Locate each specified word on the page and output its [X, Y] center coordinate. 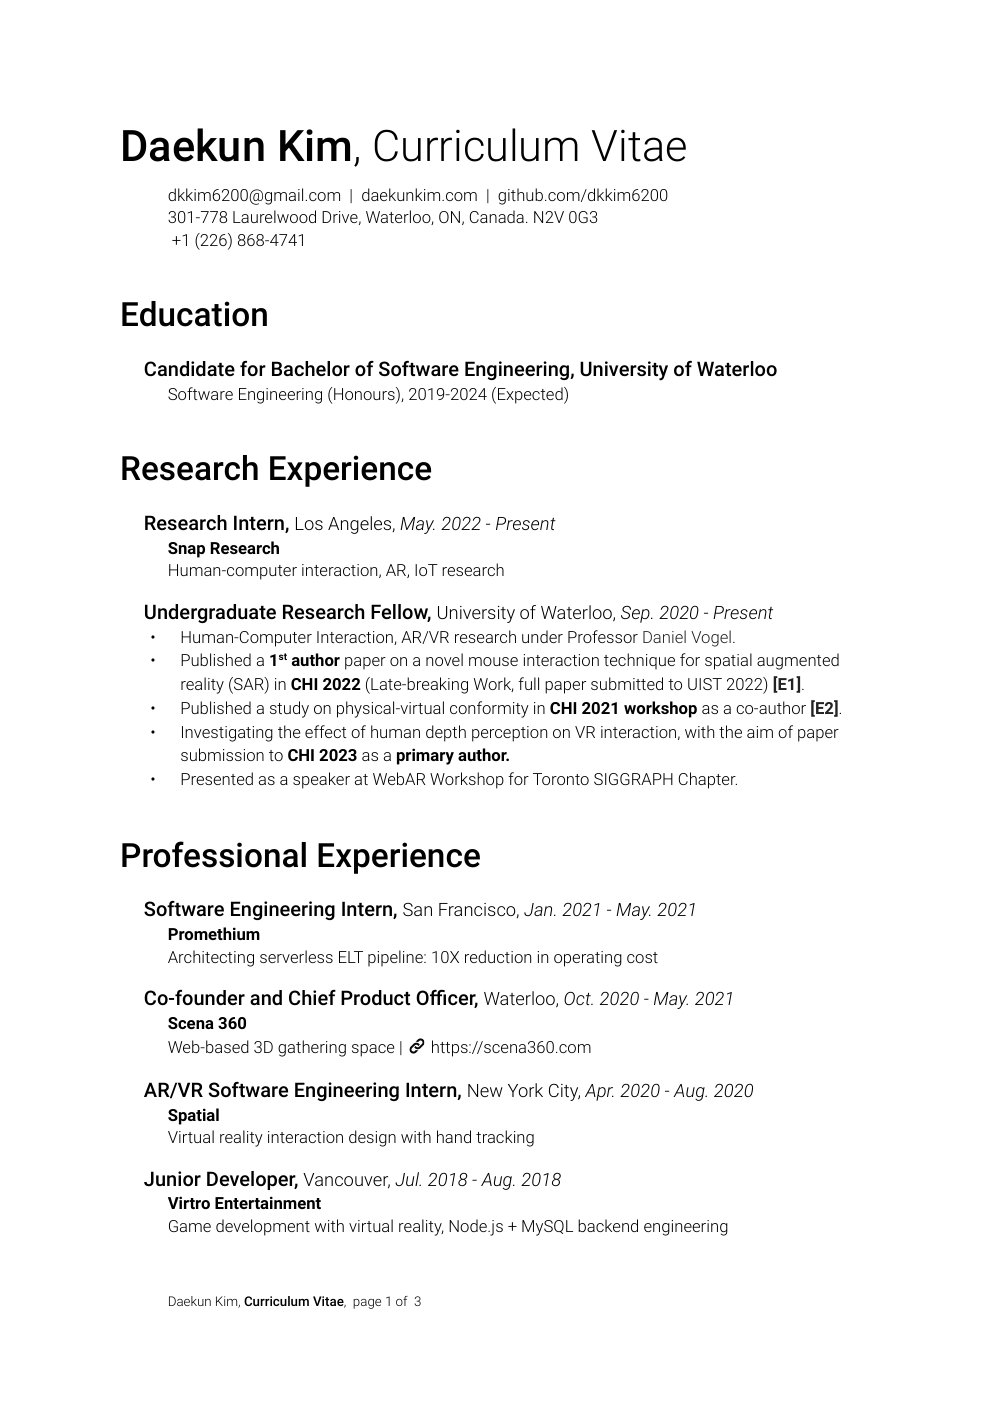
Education [194, 314]
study [289, 709]
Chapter [708, 780]
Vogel [711, 638]
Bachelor [311, 368]
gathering [312, 1048]
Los [309, 523]
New [485, 1090]
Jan [539, 909]
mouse [493, 661]
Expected [531, 395]
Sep [636, 614]
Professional [214, 854]
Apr [599, 1092]
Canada [497, 216]
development [263, 1227]
